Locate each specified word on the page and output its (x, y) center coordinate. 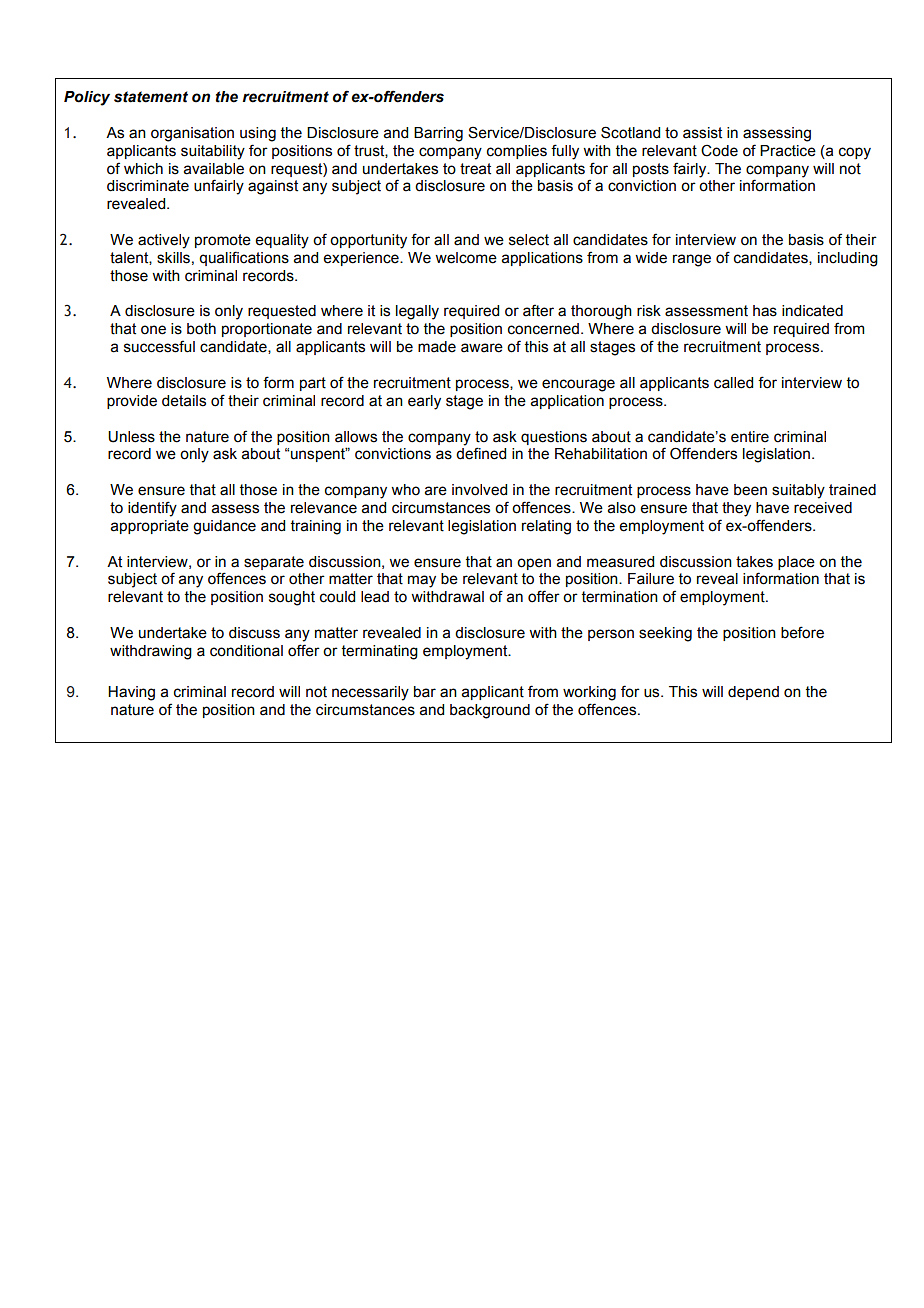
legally (417, 312)
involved (479, 490)
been (750, 490)
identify (152, 509)
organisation (192, 134)
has (765, 311)
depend (753, 693)
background (490, 711)
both (201, 329)
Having (131, 693)
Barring (438, 134)
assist (702, 133)
